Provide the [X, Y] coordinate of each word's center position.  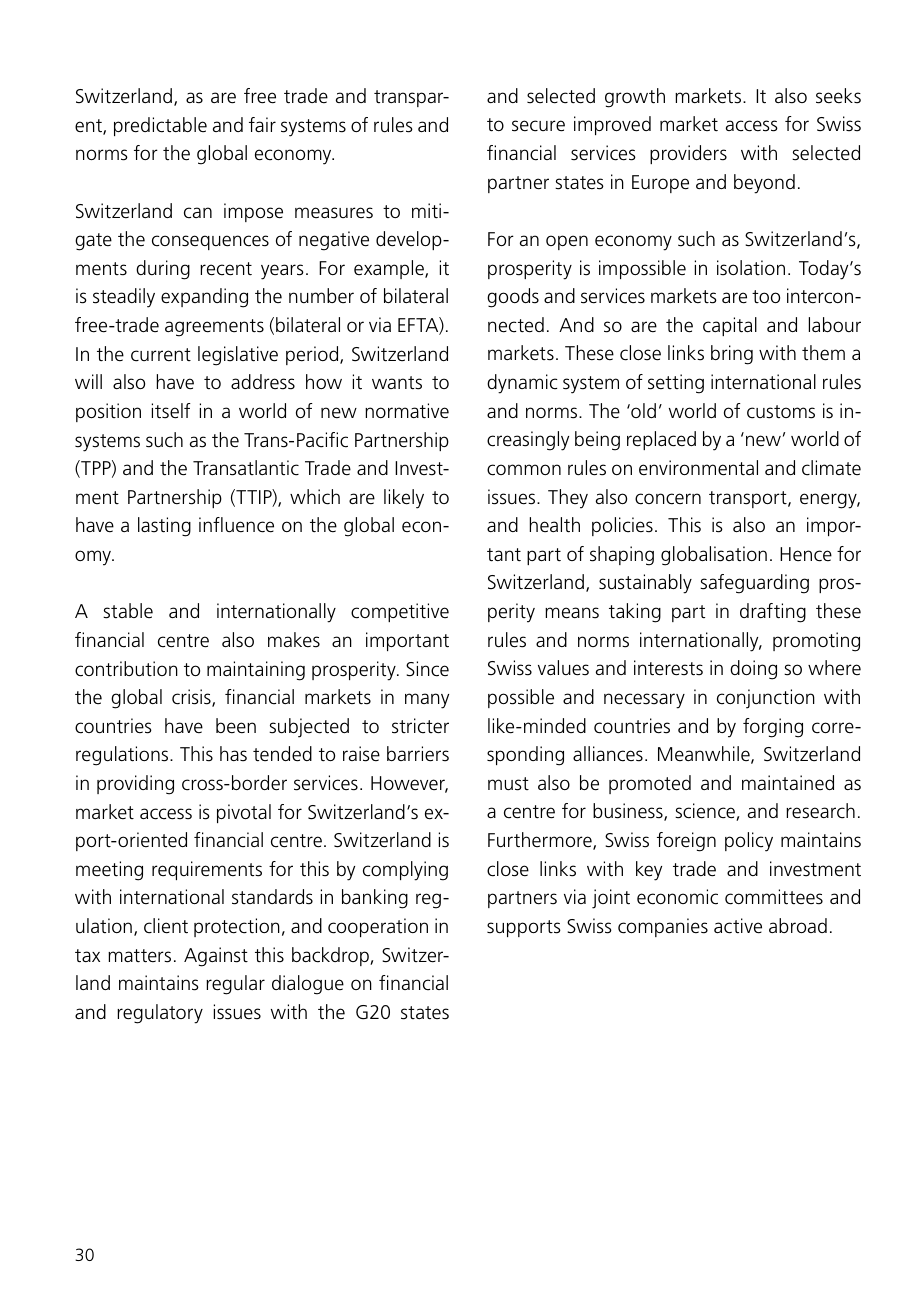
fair [262, 124]
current [161, 355]
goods [513, 298]
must [508, 784]
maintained [788, 782]
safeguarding [754, 584]
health [555, 525]
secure [538, 126]
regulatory [160, 1014]
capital [730, 326]
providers [688, 154]
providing [135, 785]
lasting [164, 527]
